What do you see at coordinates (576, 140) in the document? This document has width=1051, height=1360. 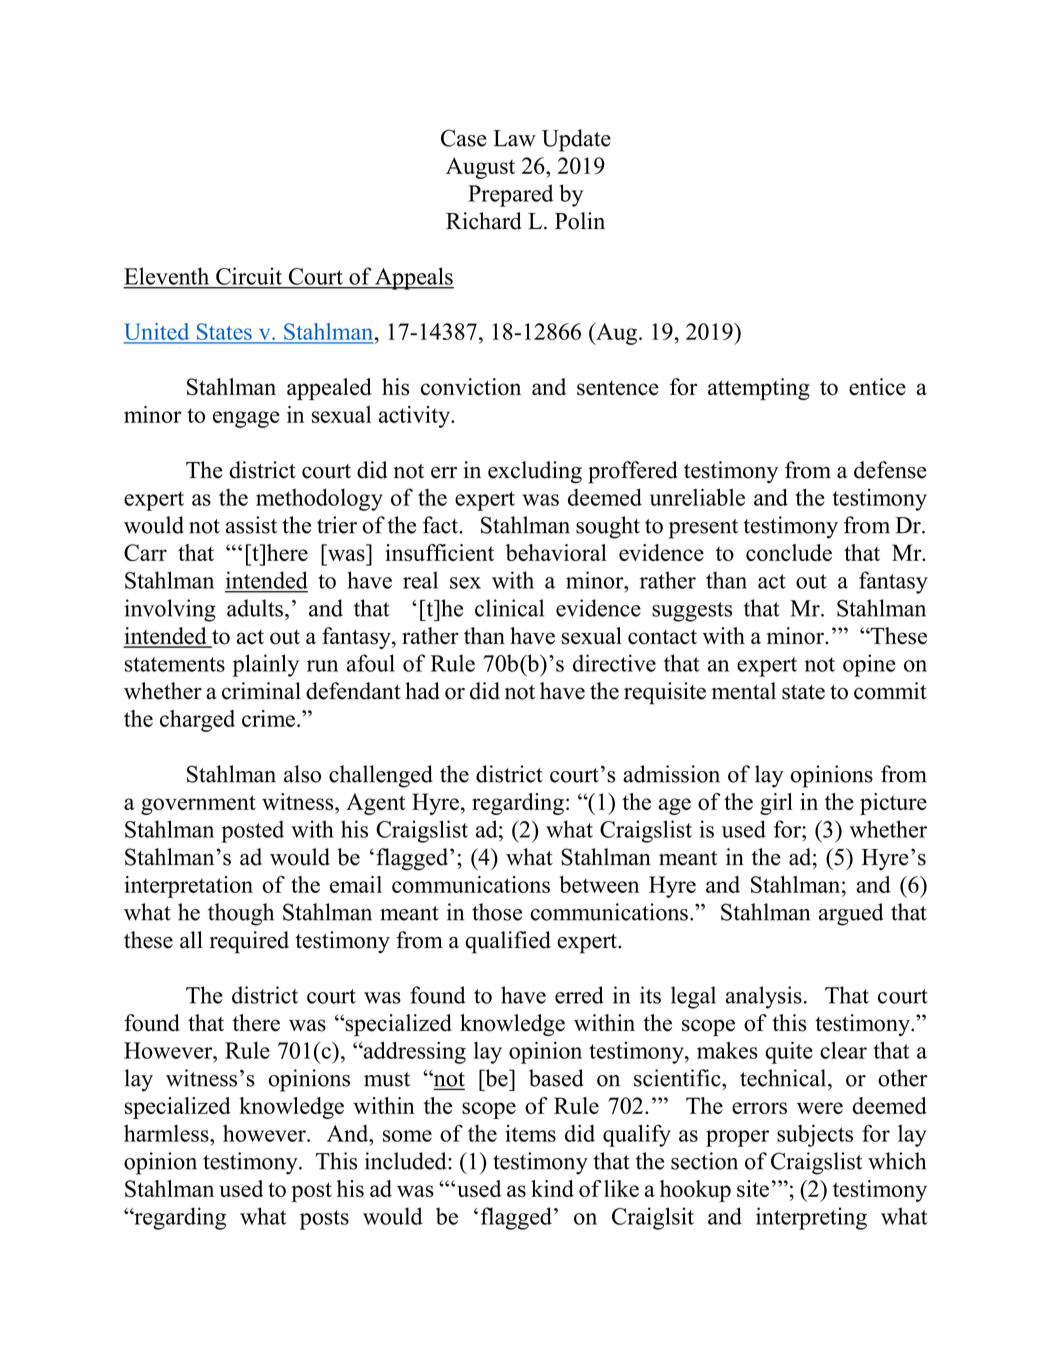 I see `Update` at bounding box center [576, 140].
